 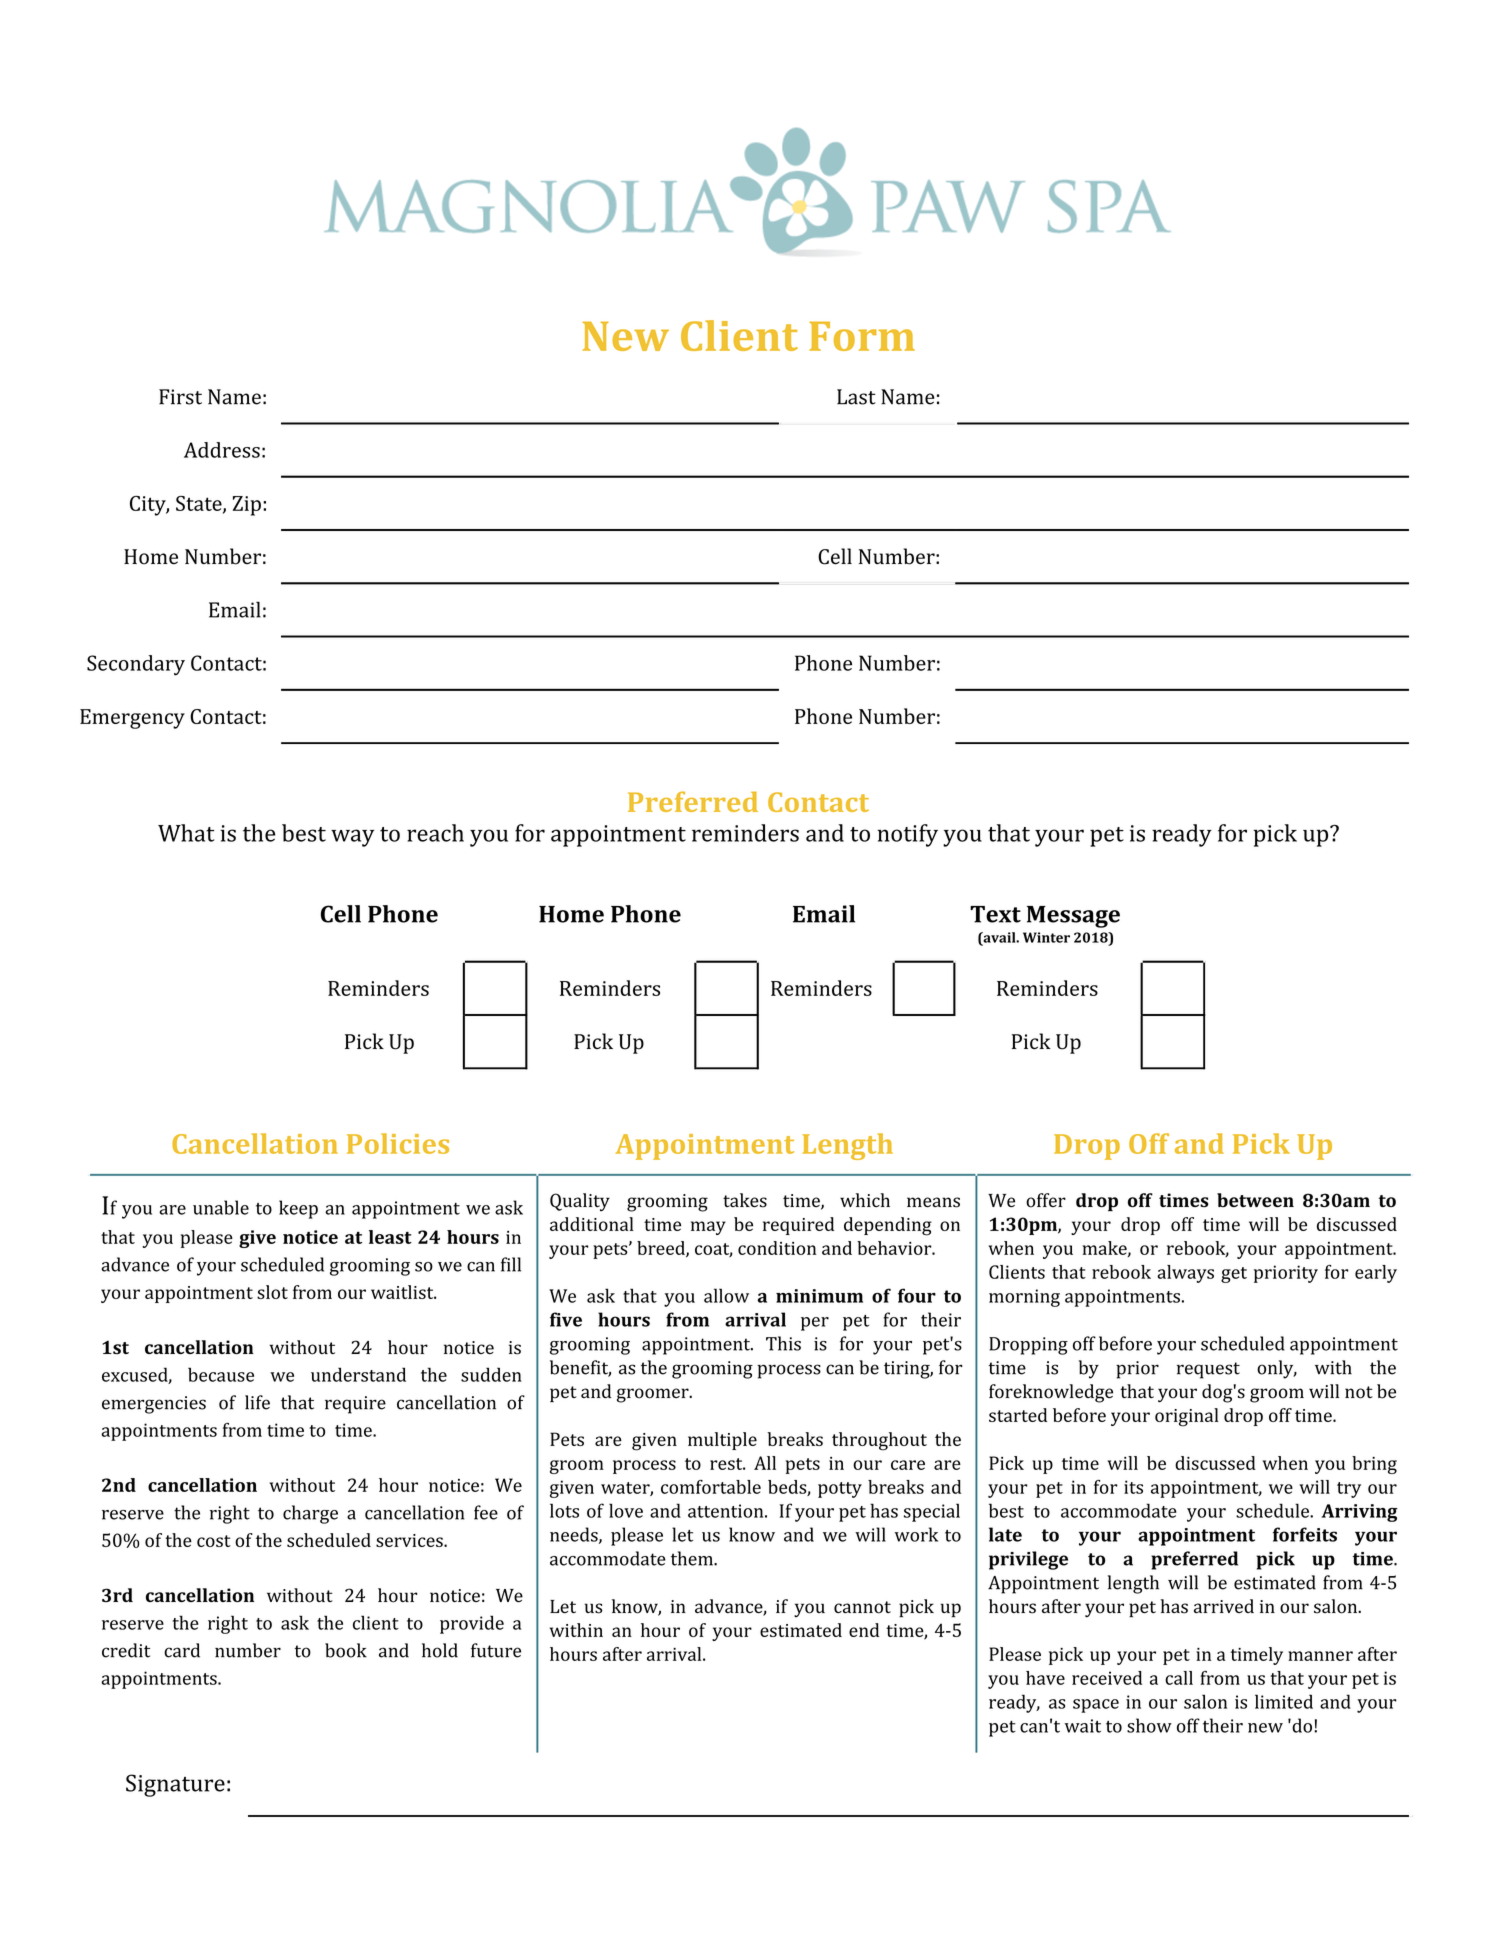 I want to click on First, so click(x=180, y=397).
